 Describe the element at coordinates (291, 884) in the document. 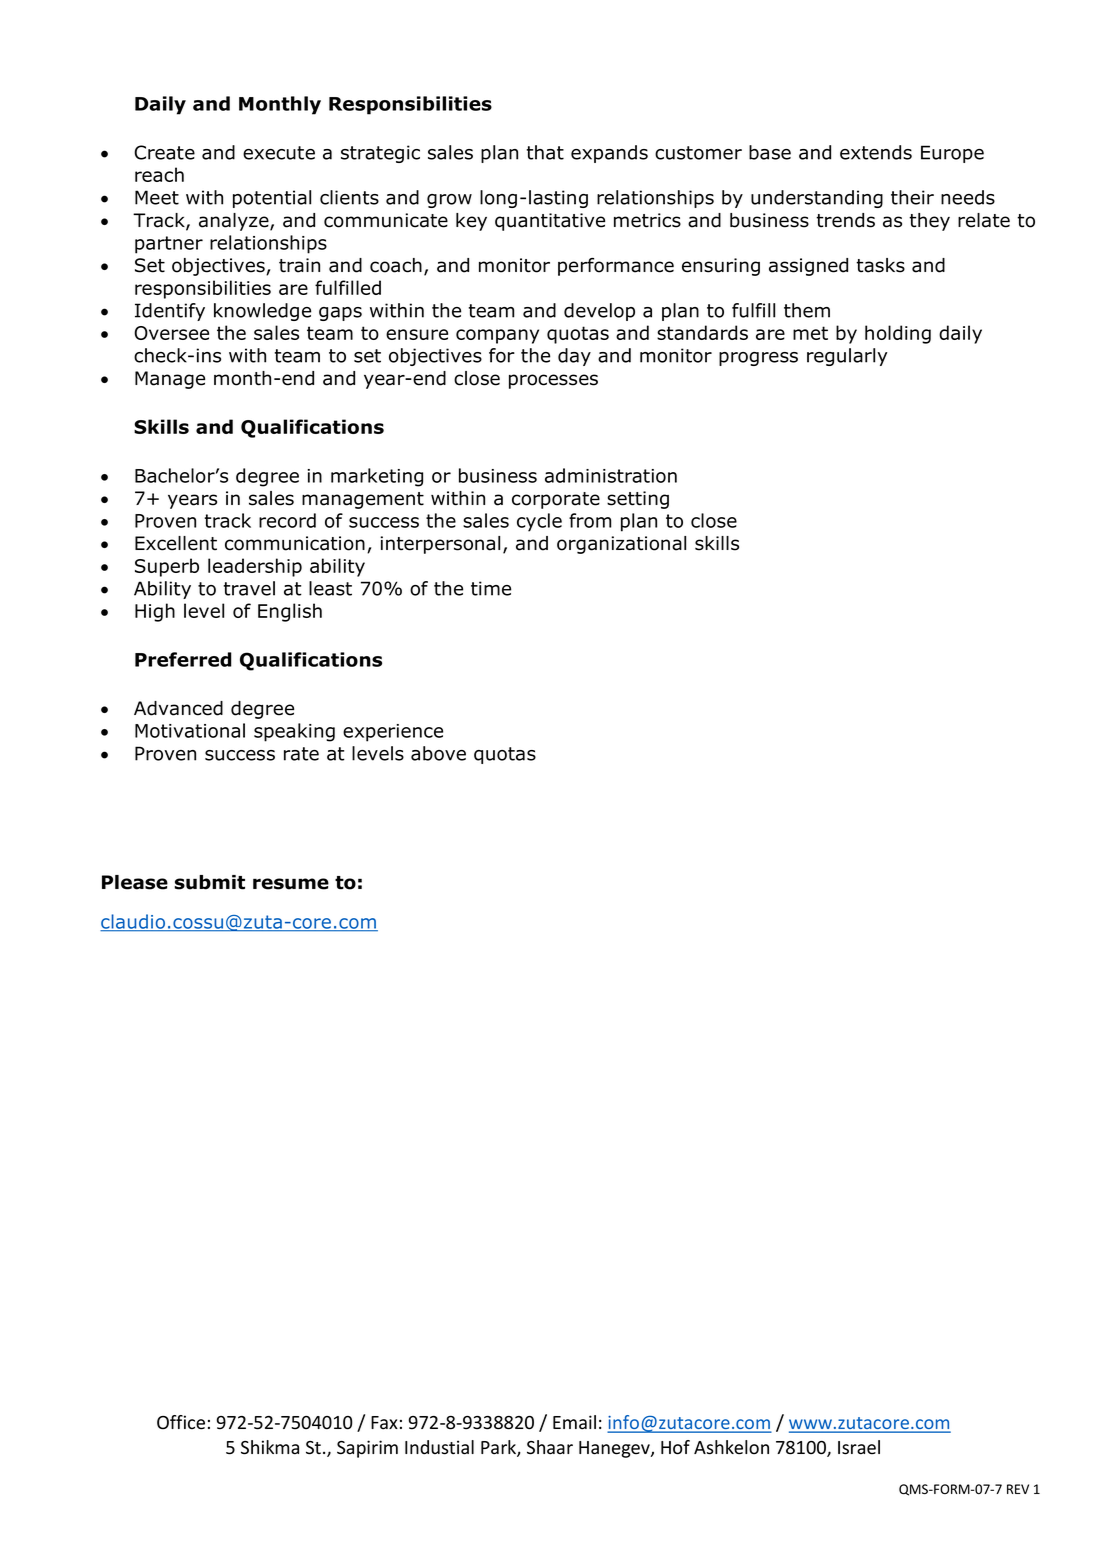

I see `resume` at that location.
